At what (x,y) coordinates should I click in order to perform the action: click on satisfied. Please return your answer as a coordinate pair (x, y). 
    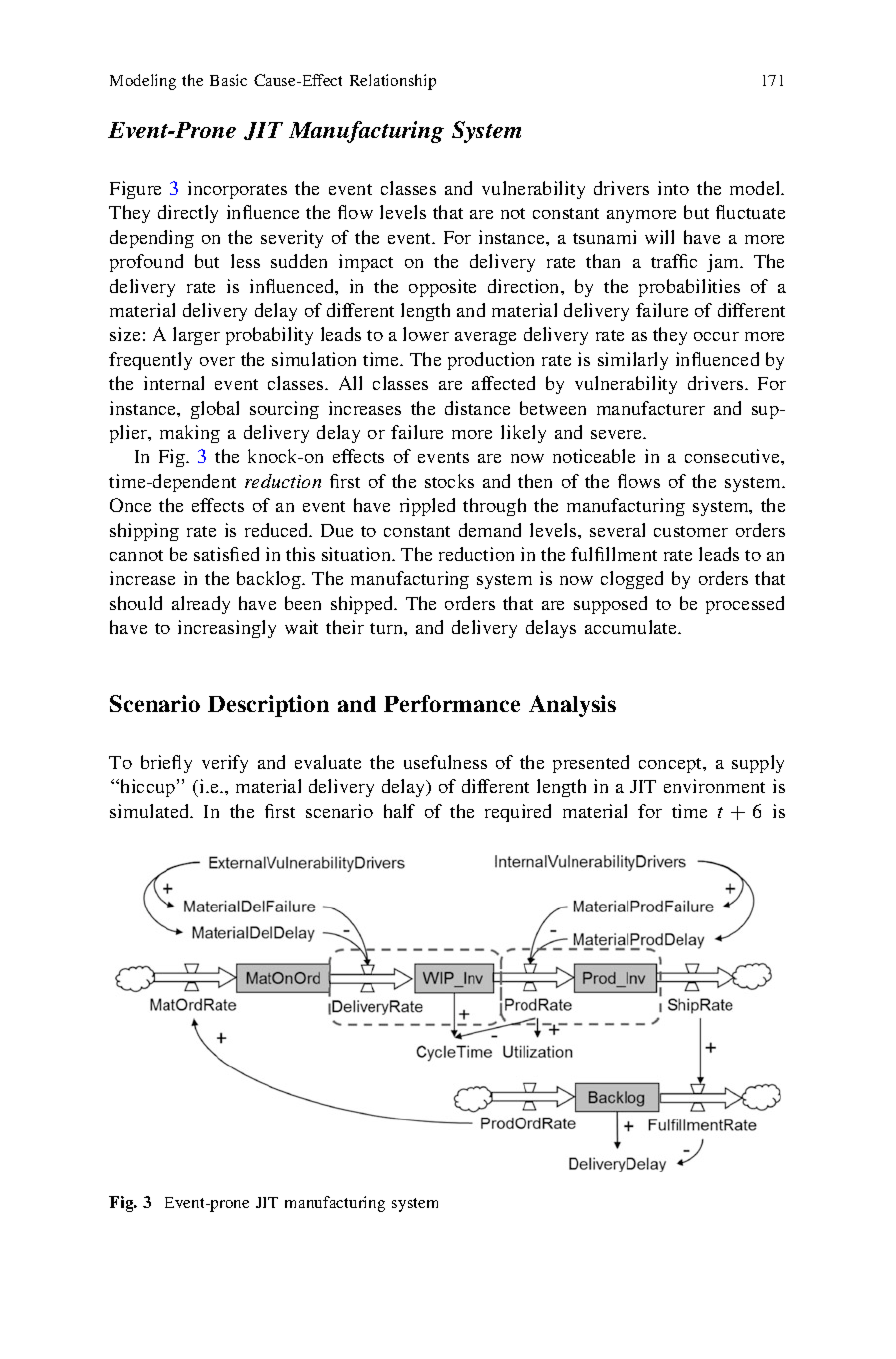
    Looking at the image, I should click on (226, 554).
